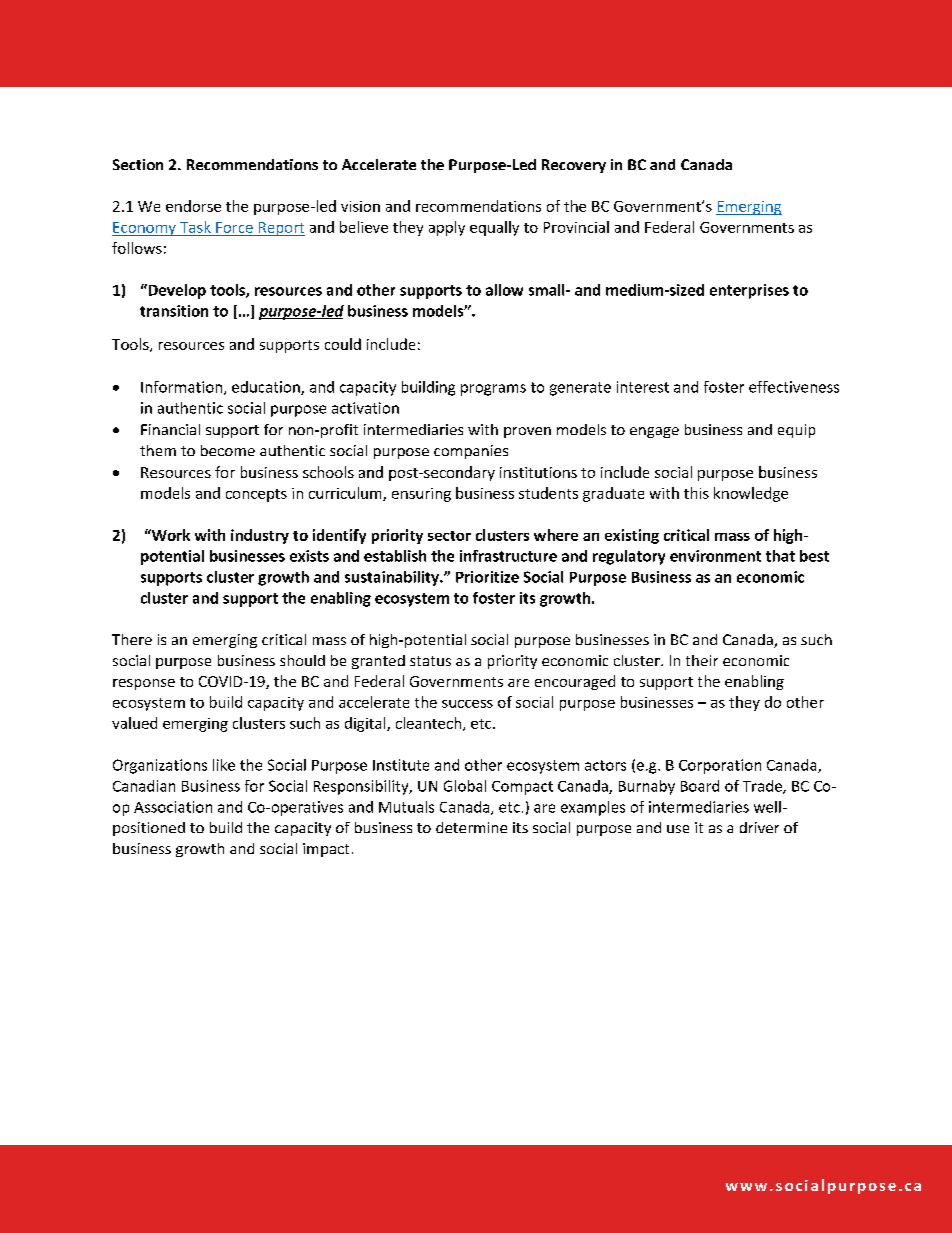  Describe the element at coordinates (574, 166) in the screenshot. I see `Recovery` at that location.
